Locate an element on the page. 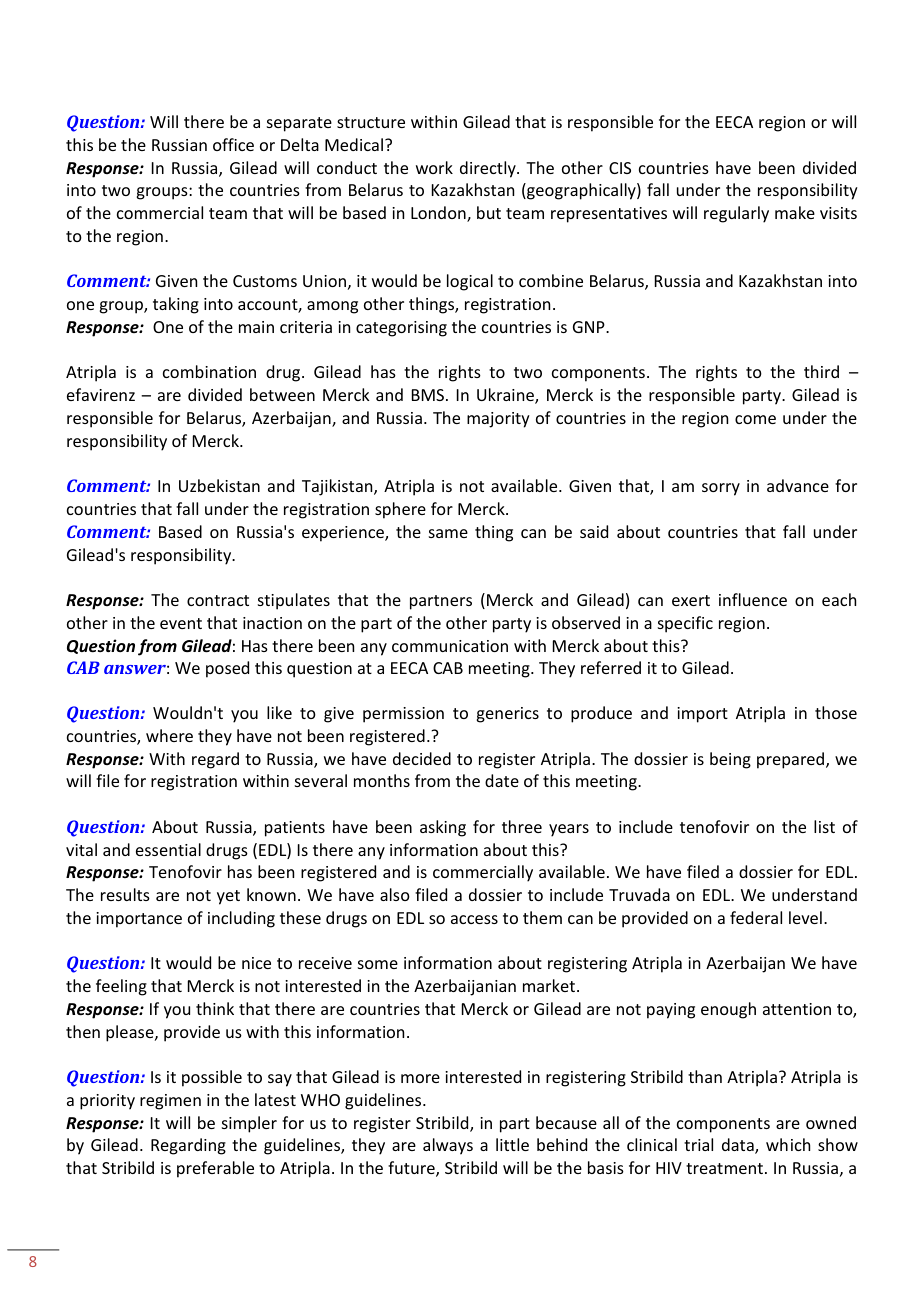  office is located at coordinates (233, 144).
